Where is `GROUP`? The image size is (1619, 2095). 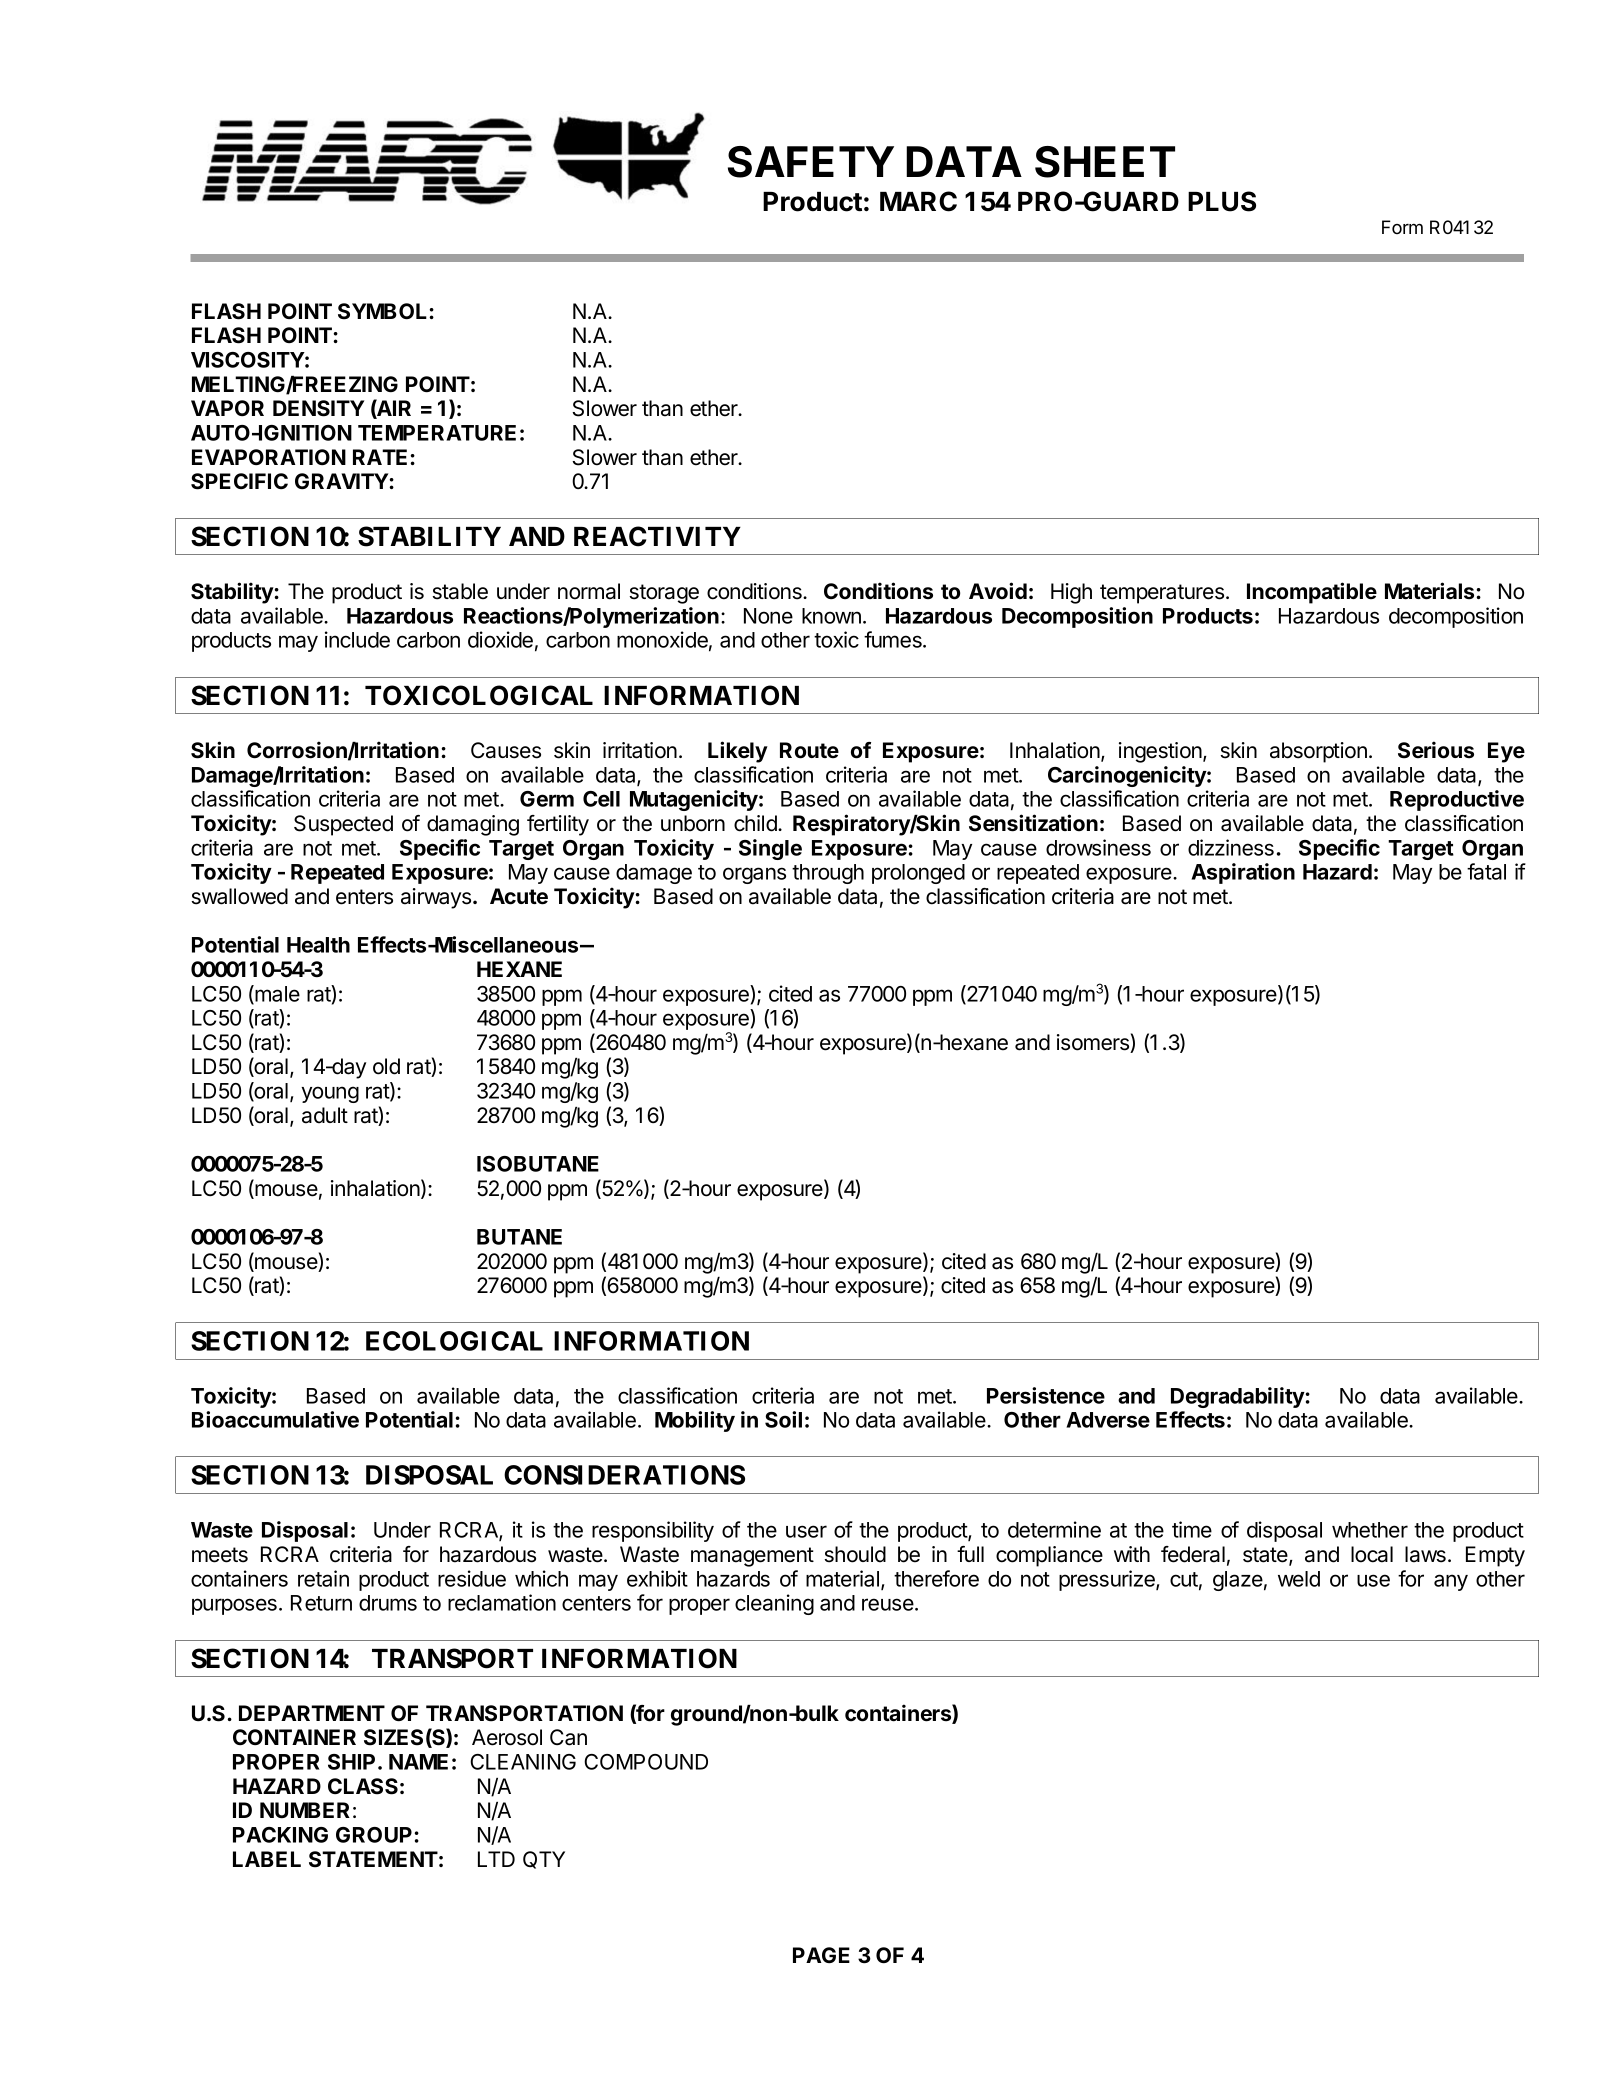 GROUP is located at coordinates (374, 1835).
